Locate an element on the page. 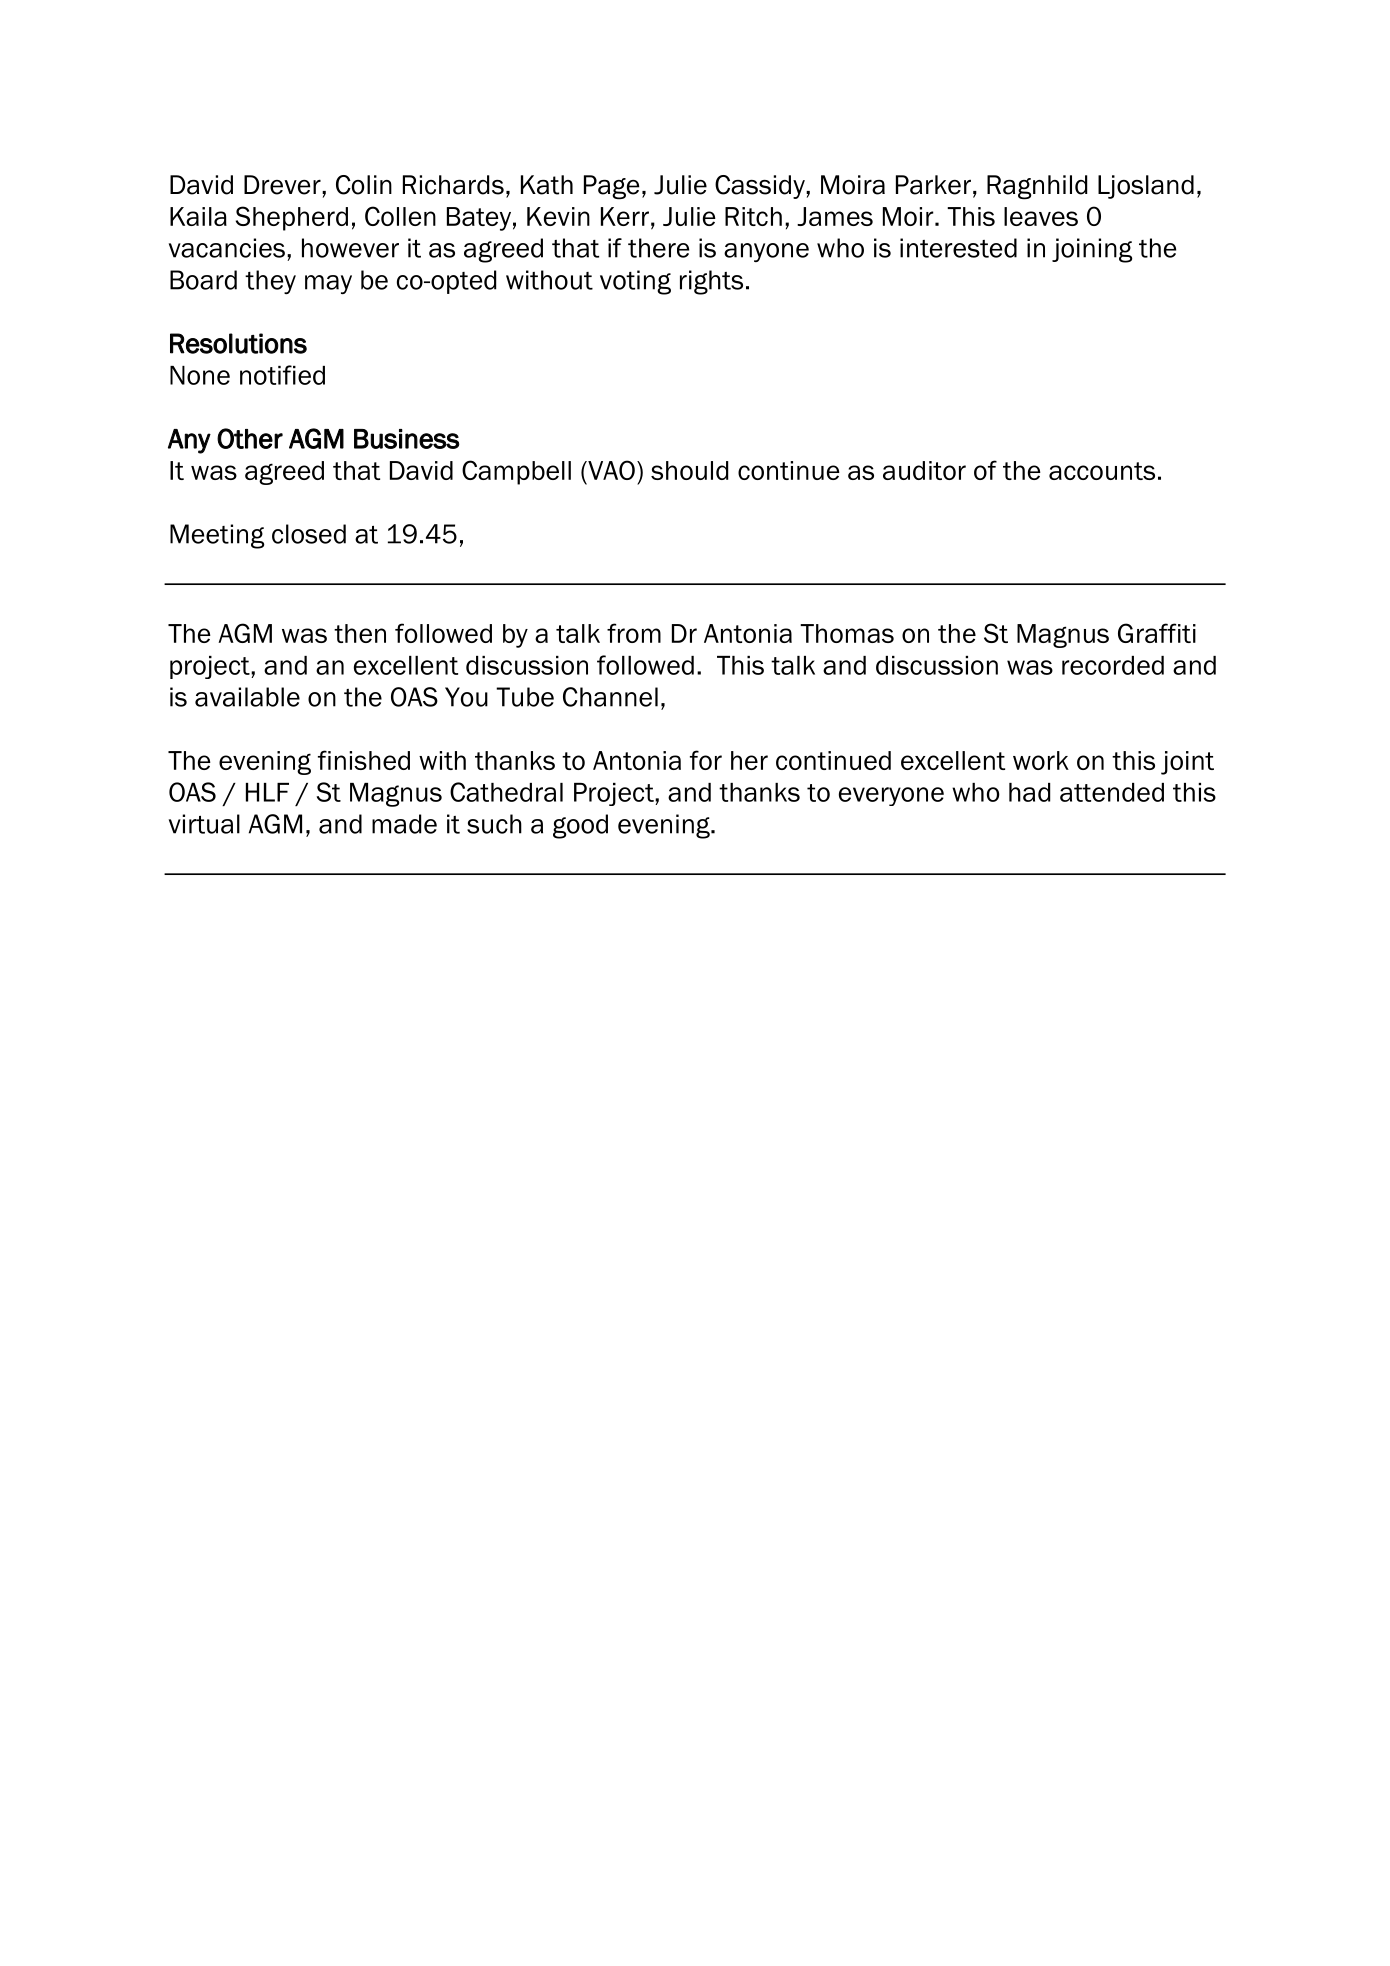  leaves is located at coordinates (1041, 216).
